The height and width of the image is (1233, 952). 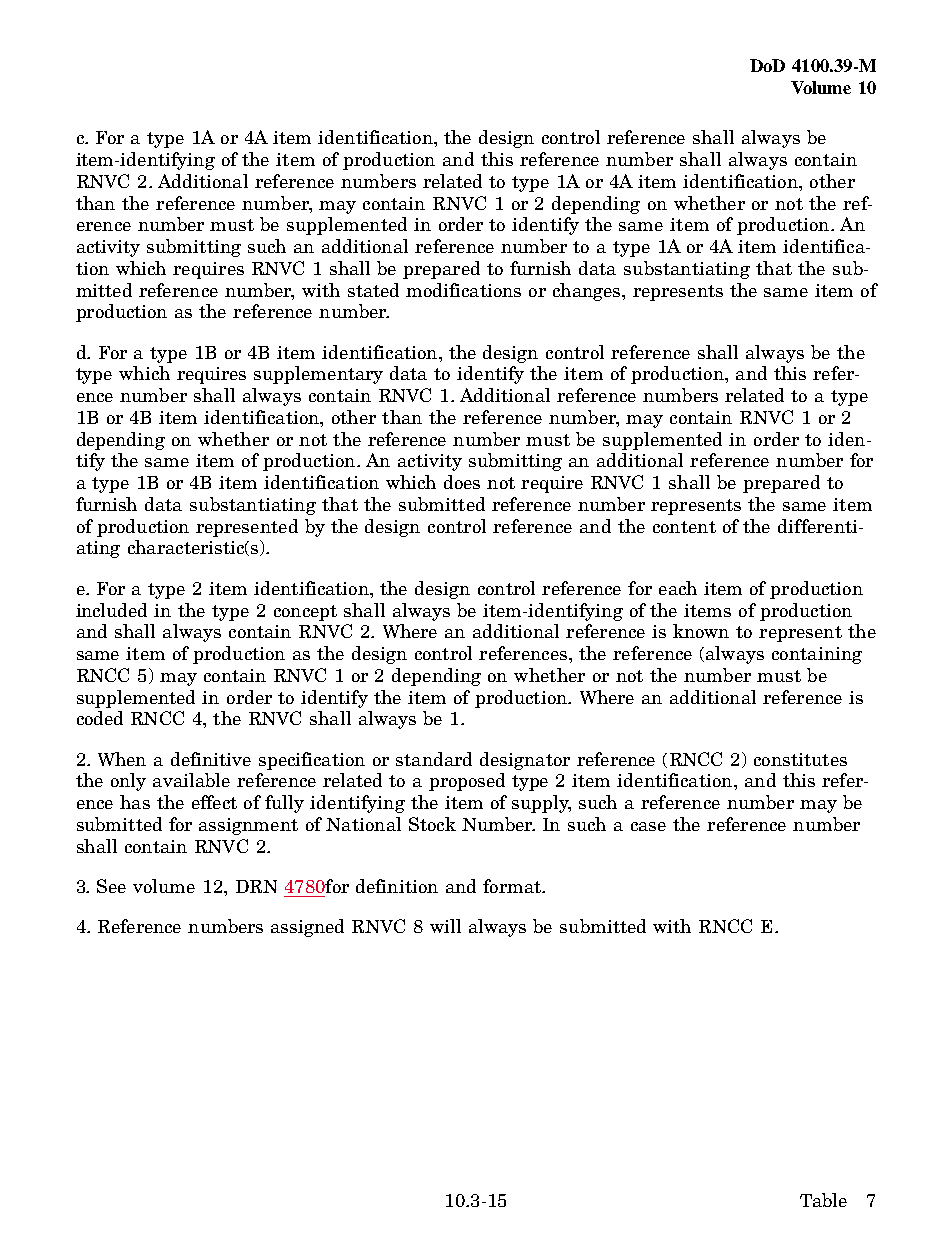 I want to click on supplementary, so click(x=318, y=375).
